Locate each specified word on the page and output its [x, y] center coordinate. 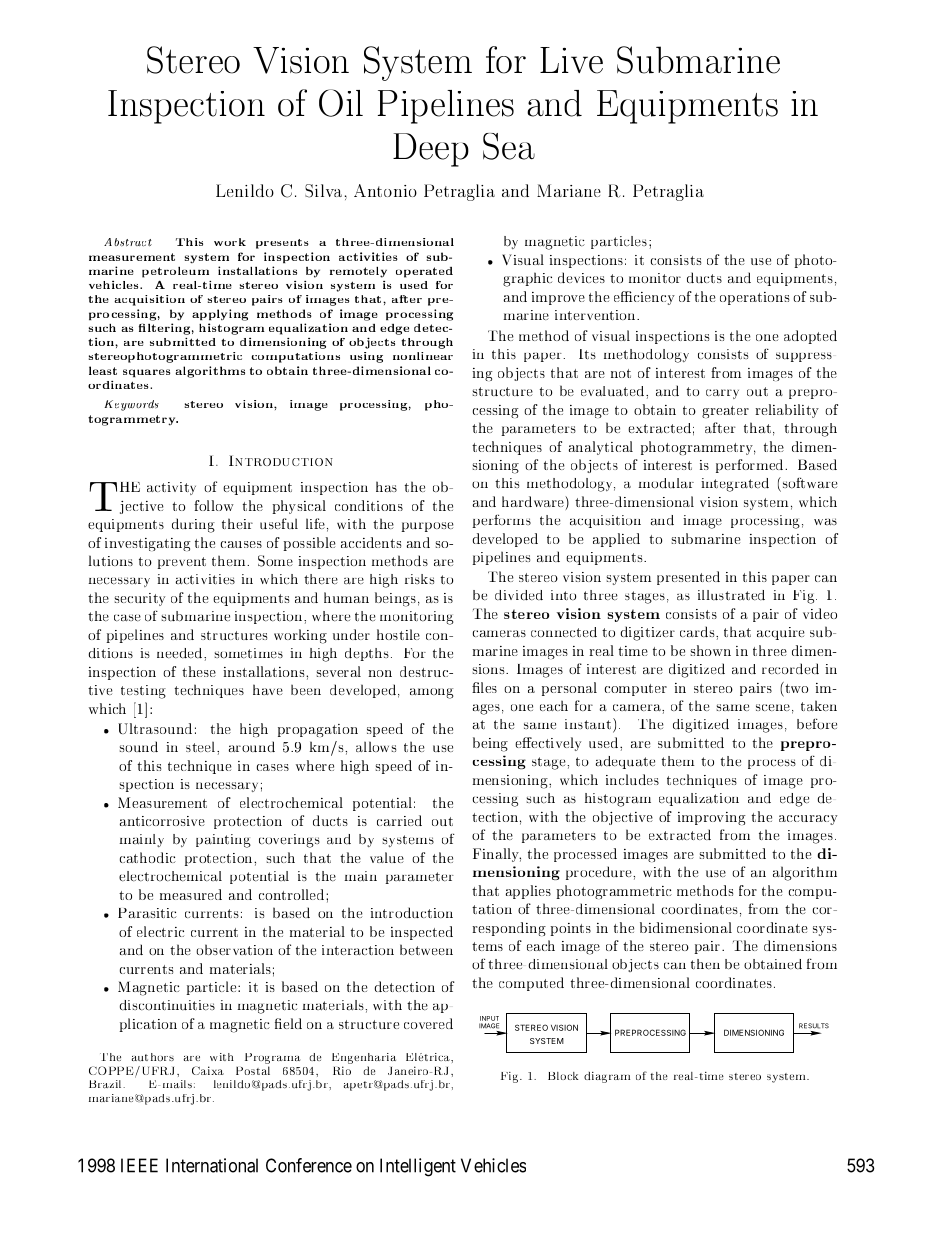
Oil [341, 103]
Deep [431, 150]
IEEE [139, 1165]
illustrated [731, 595]
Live [571, 60]
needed [181, 653]
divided [519, 595]
